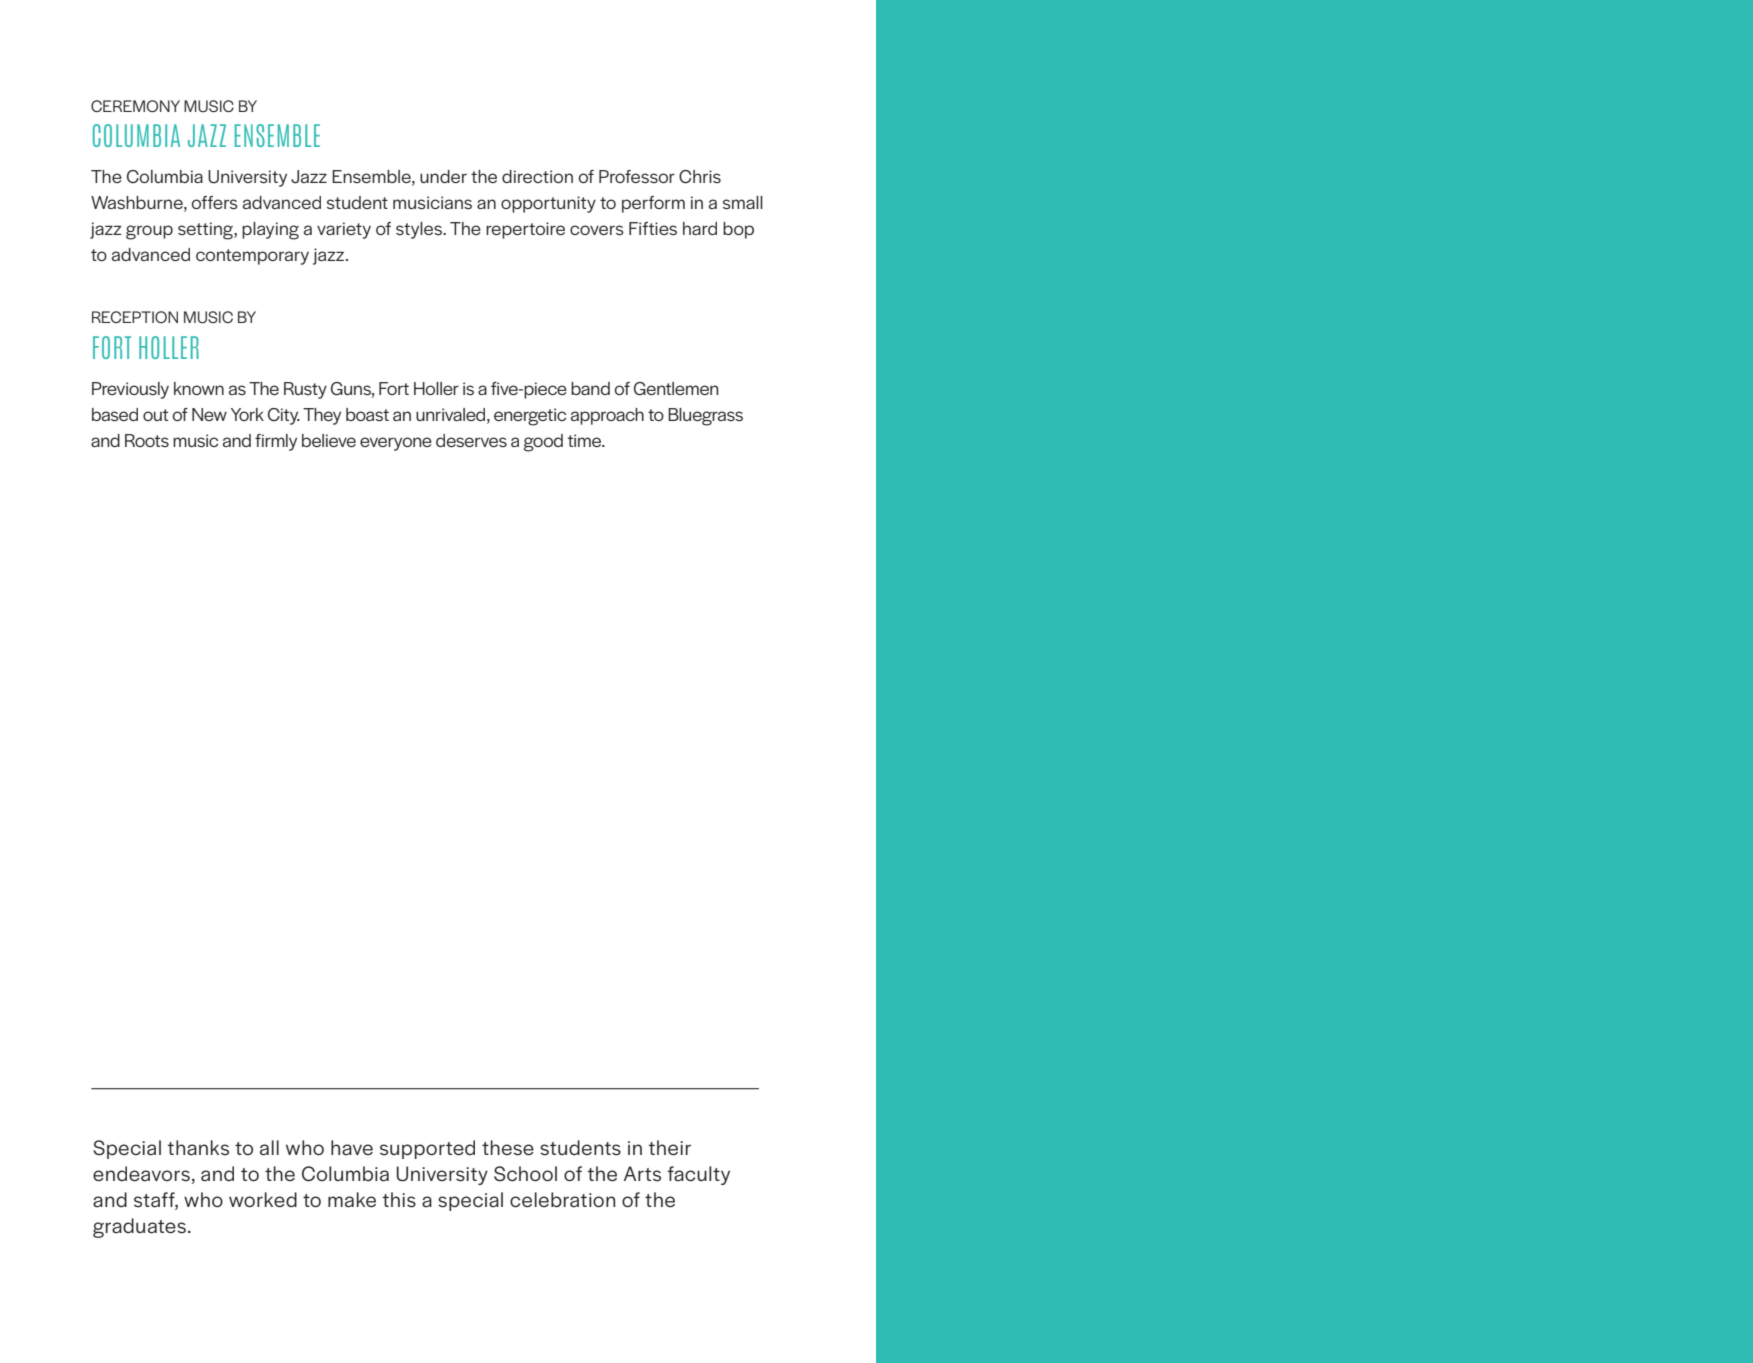  I want to click on known, so click(199, 388).
